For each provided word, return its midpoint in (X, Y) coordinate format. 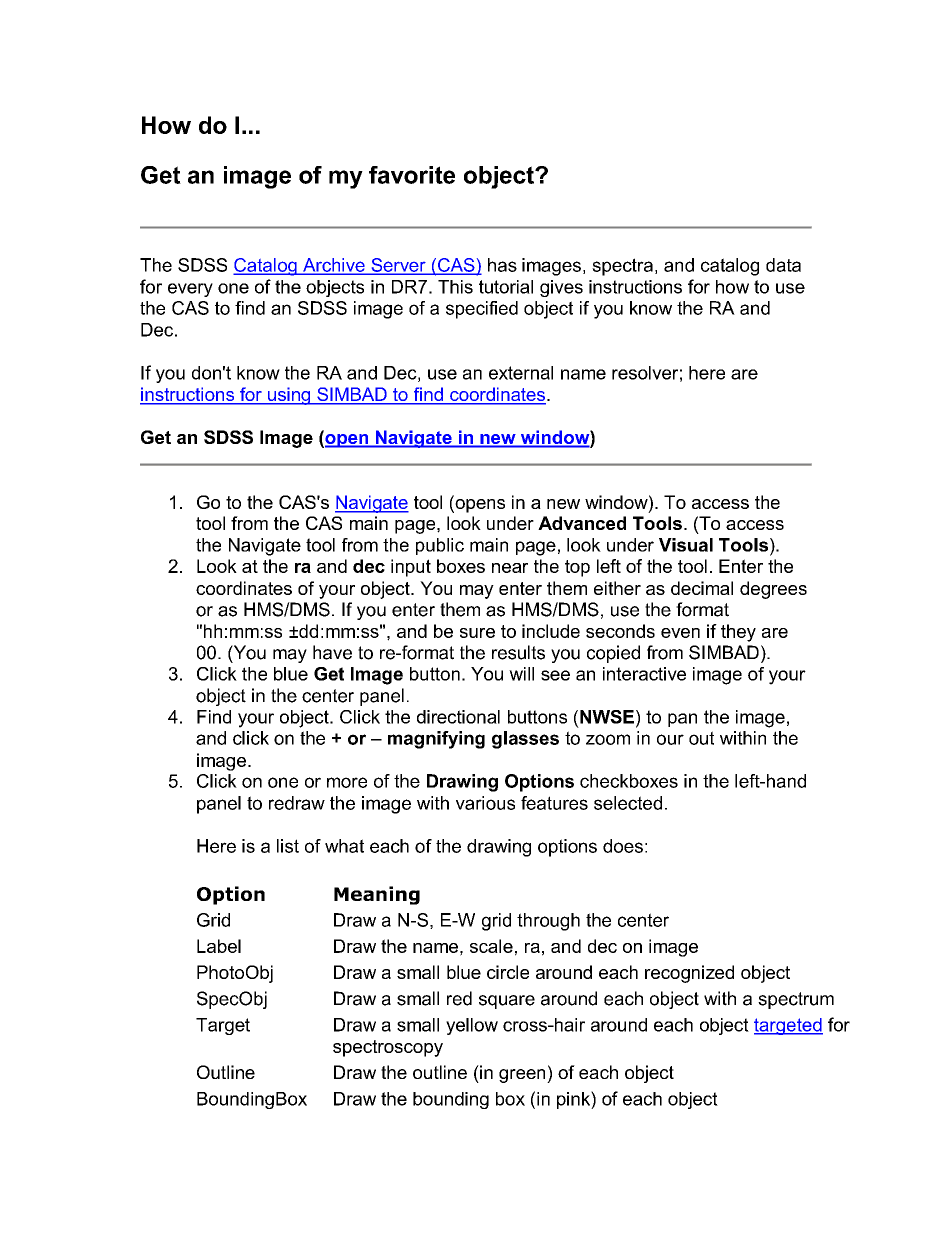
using (289, 396)
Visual (686, 545)
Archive (334, 266)
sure (477, 633)
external (521, 373)
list (288, 846)
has (502, 265)
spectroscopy (388, 1048)
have (332, 652)
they (738, 633)
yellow (472, 1026)
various (485, 803)
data (783, 265)
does (623, 846)
